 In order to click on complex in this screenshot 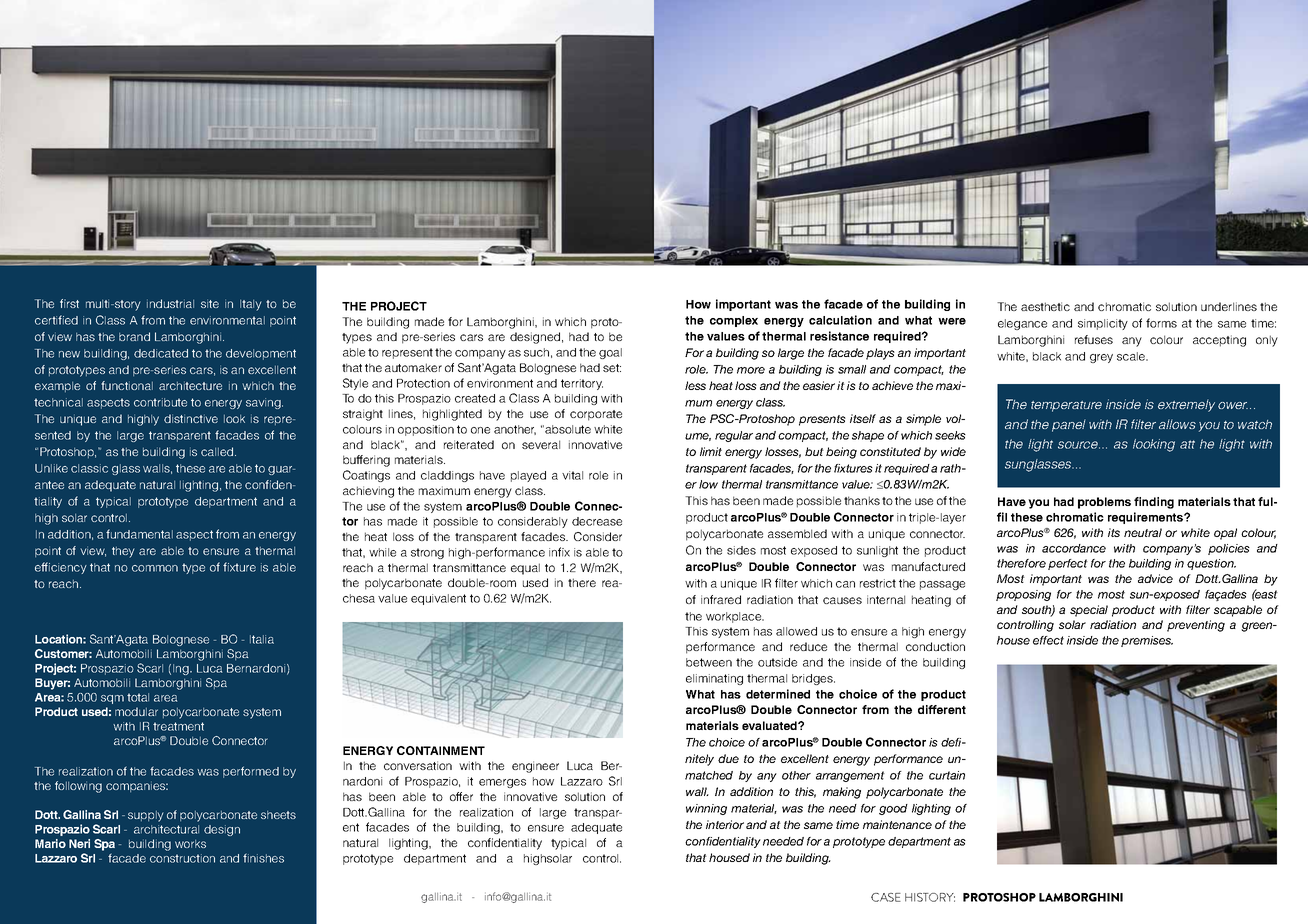, I will do `click(734, 321)`.
